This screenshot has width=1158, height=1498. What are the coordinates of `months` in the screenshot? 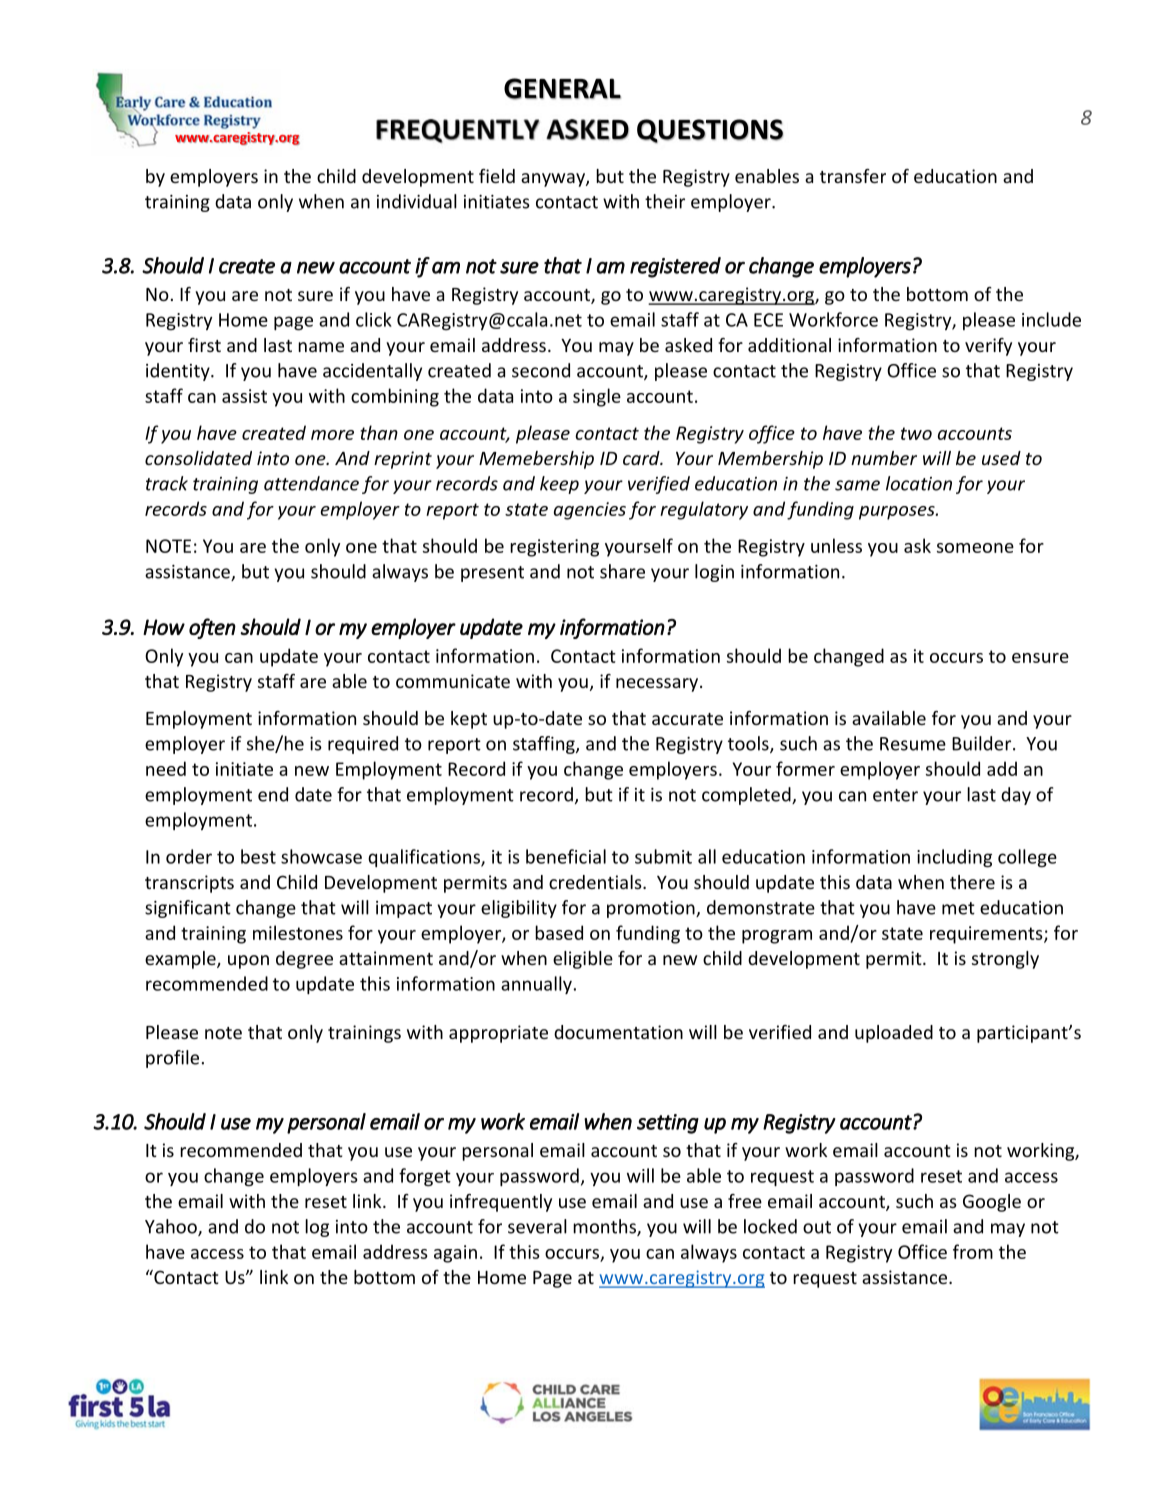 It's located at (605, 1227).
